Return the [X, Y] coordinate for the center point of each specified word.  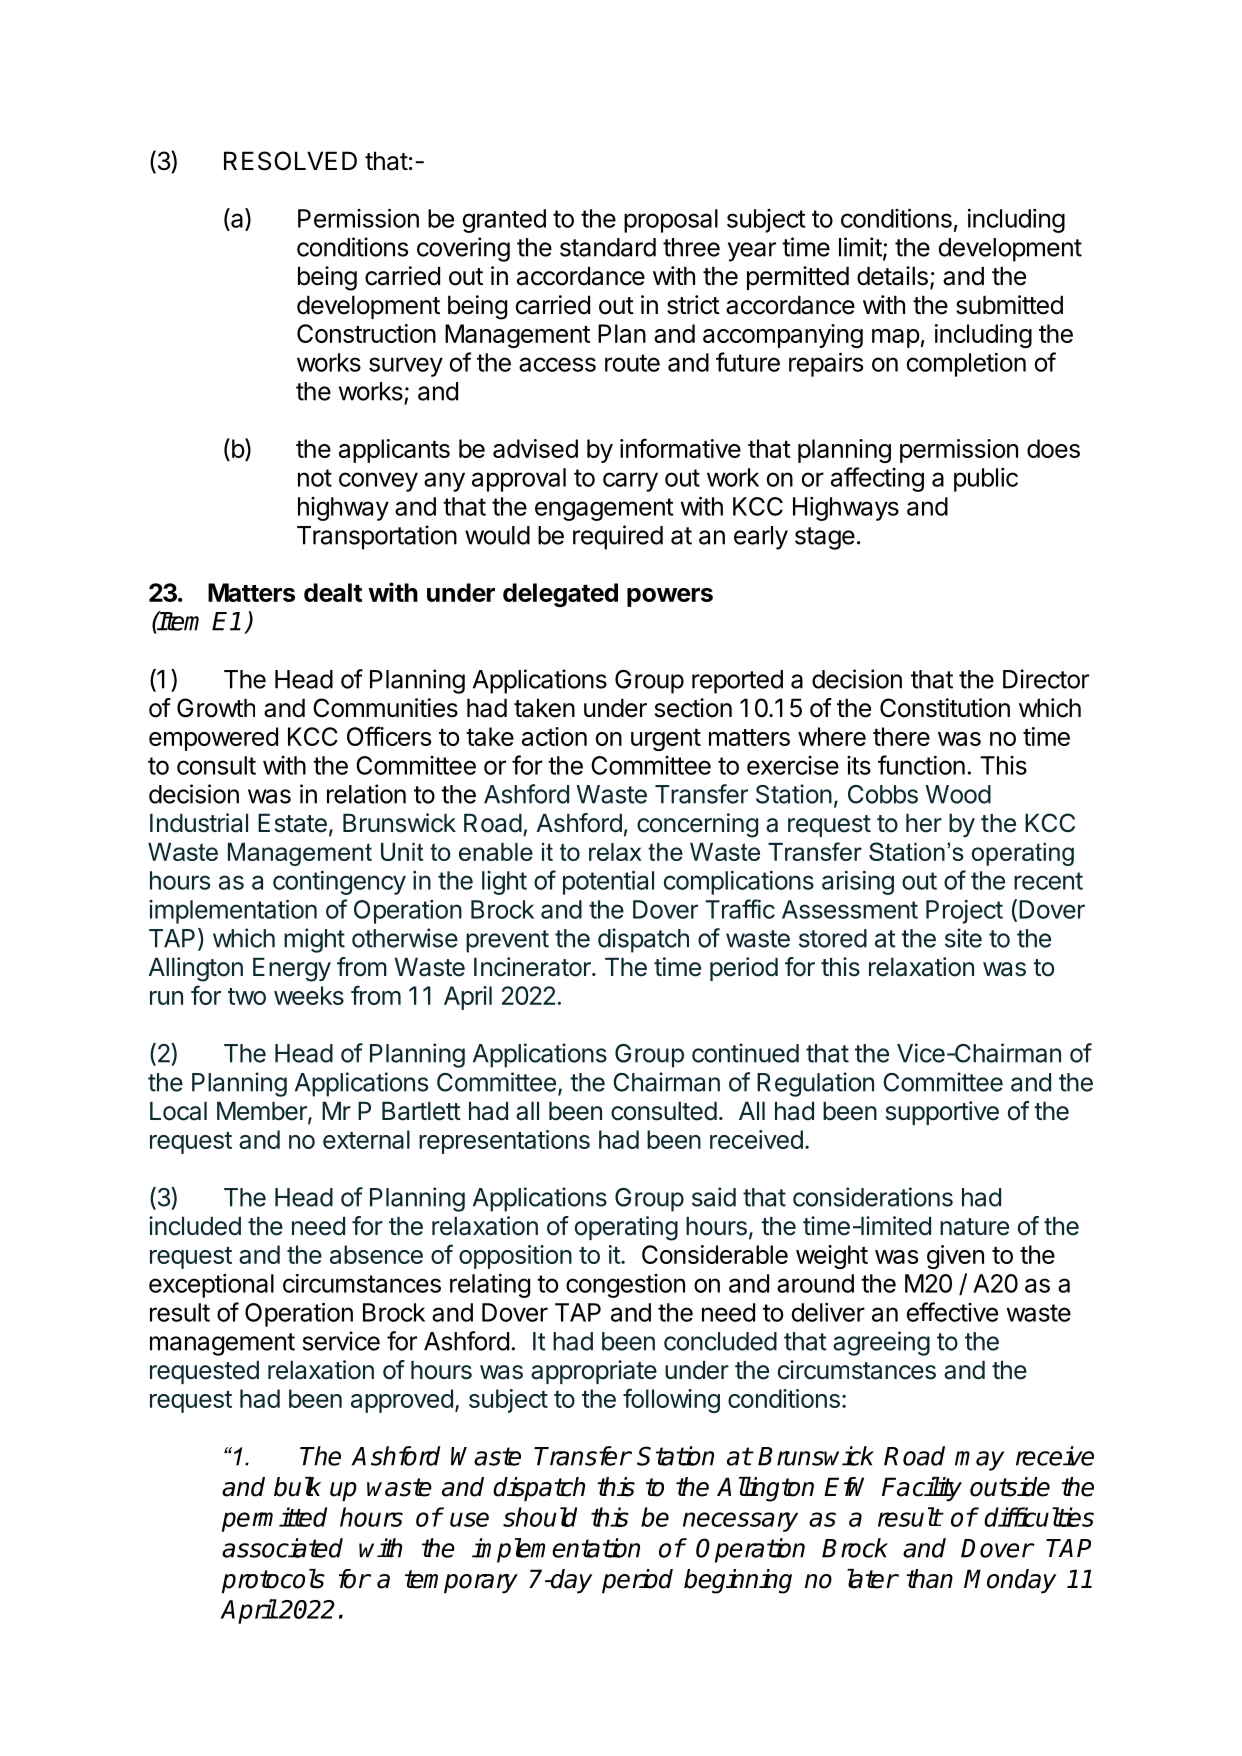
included [195, 1226]
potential [608, 883]
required [618, 537]
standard [608, 247]
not [315, 478]
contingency [339, 883]
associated [282, 1548]
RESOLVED [290, 161]
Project [964, 912]
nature [974, 1227]
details [892, 276]
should [540, 1517]
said [714, 1197]
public [986, 480]
